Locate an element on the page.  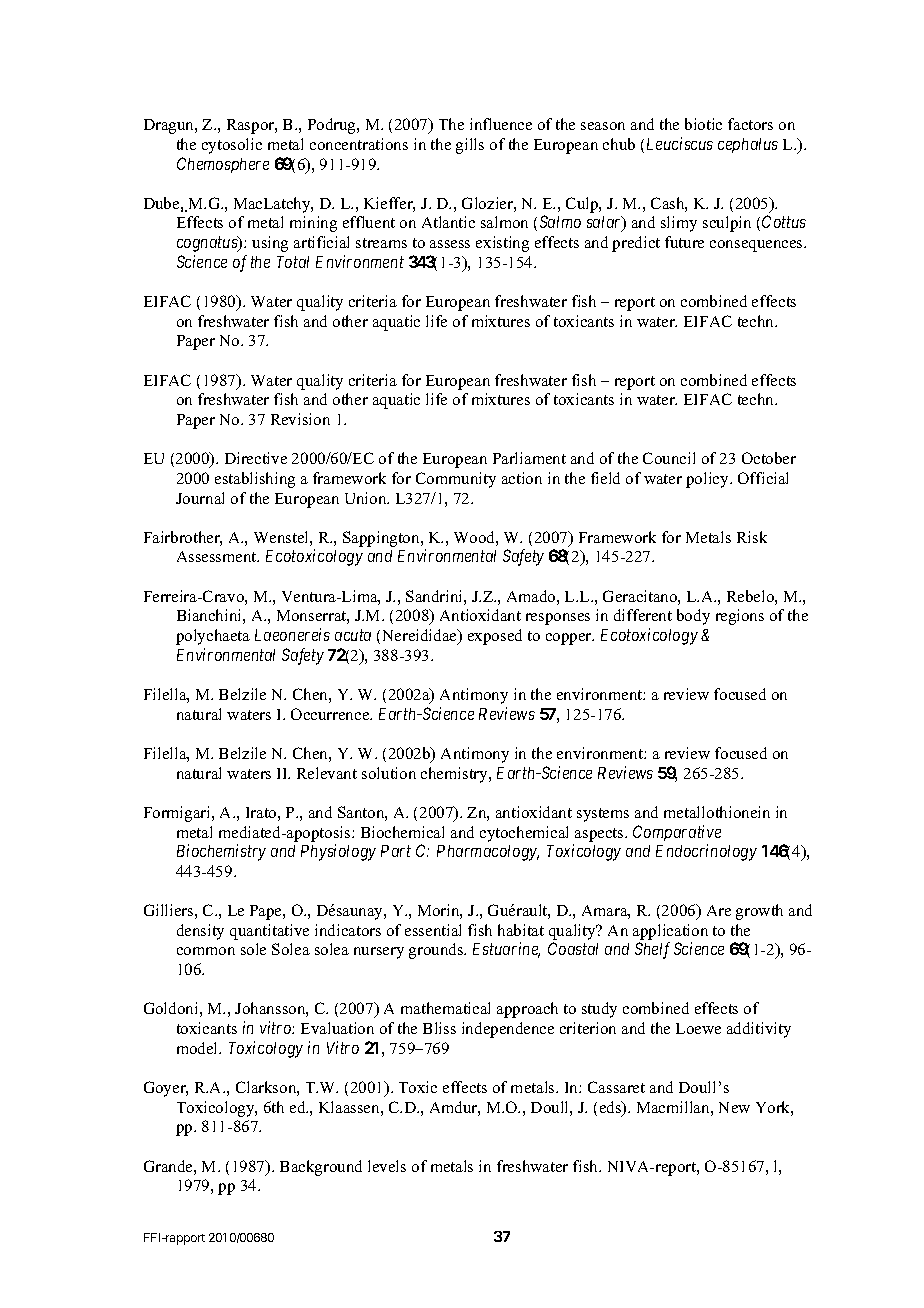
biotic is located at coordinates (703, 124).
